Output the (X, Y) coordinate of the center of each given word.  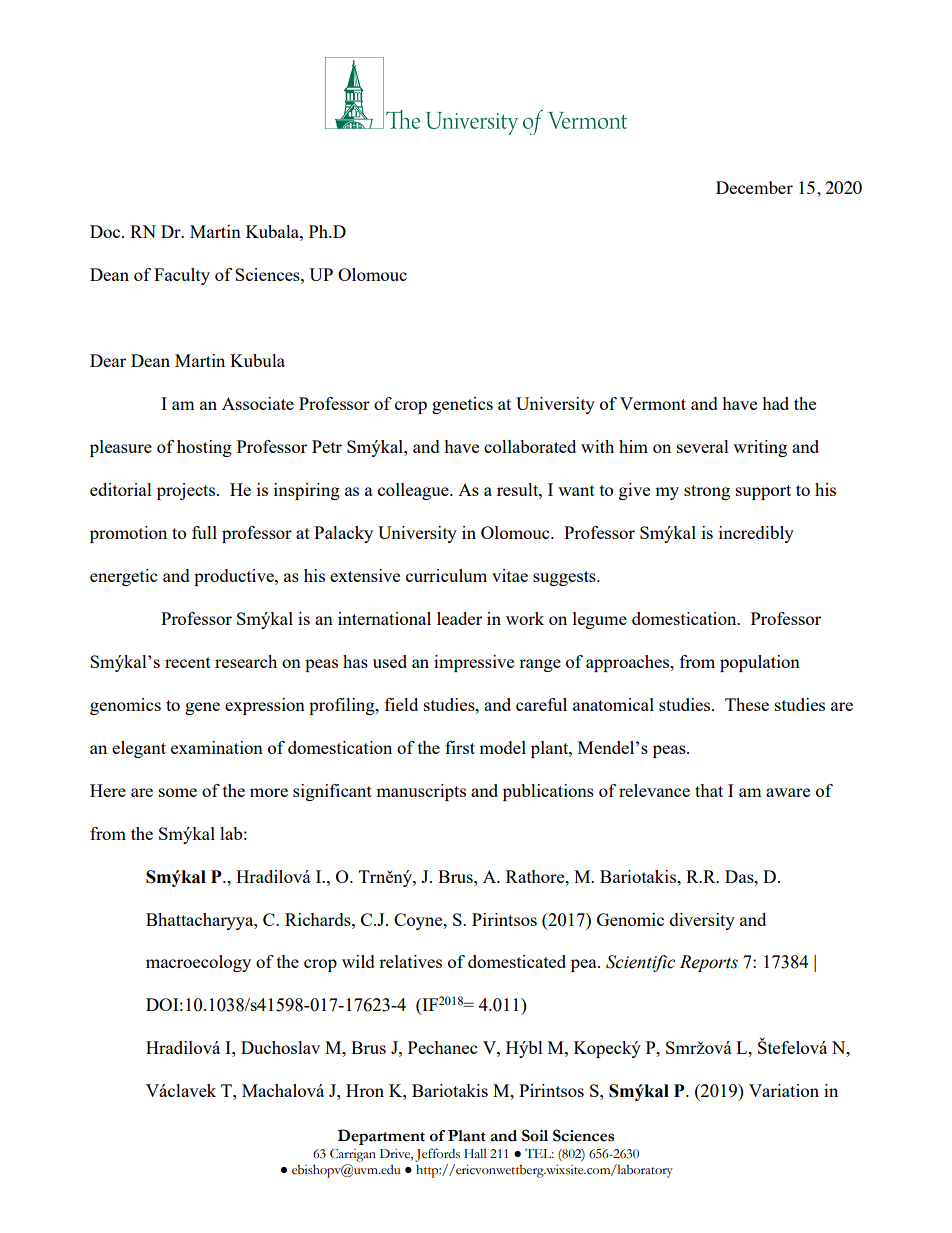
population (760, 663)
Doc (106, 231)
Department (381, 1137)
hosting (204, 448)
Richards (319, 919)
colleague (414, 491)
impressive (474, 663)
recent (188, 662)
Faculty (182, 276)
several (703, 446)
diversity (702, 921)
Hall (475, 1153)
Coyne (419, 921)
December (754, 187)
